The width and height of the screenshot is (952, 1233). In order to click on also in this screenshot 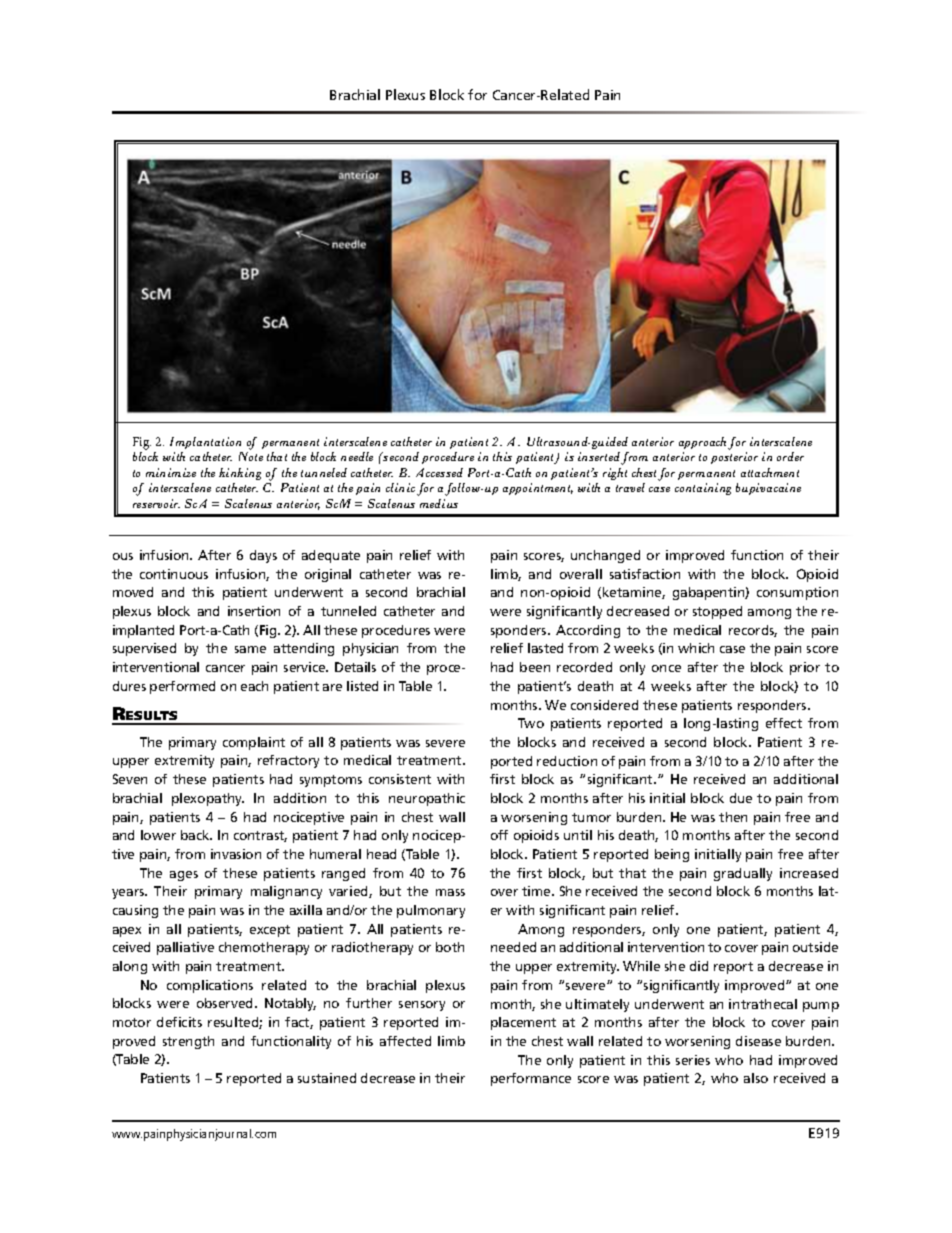, I will do `click(756, 1078)`.
